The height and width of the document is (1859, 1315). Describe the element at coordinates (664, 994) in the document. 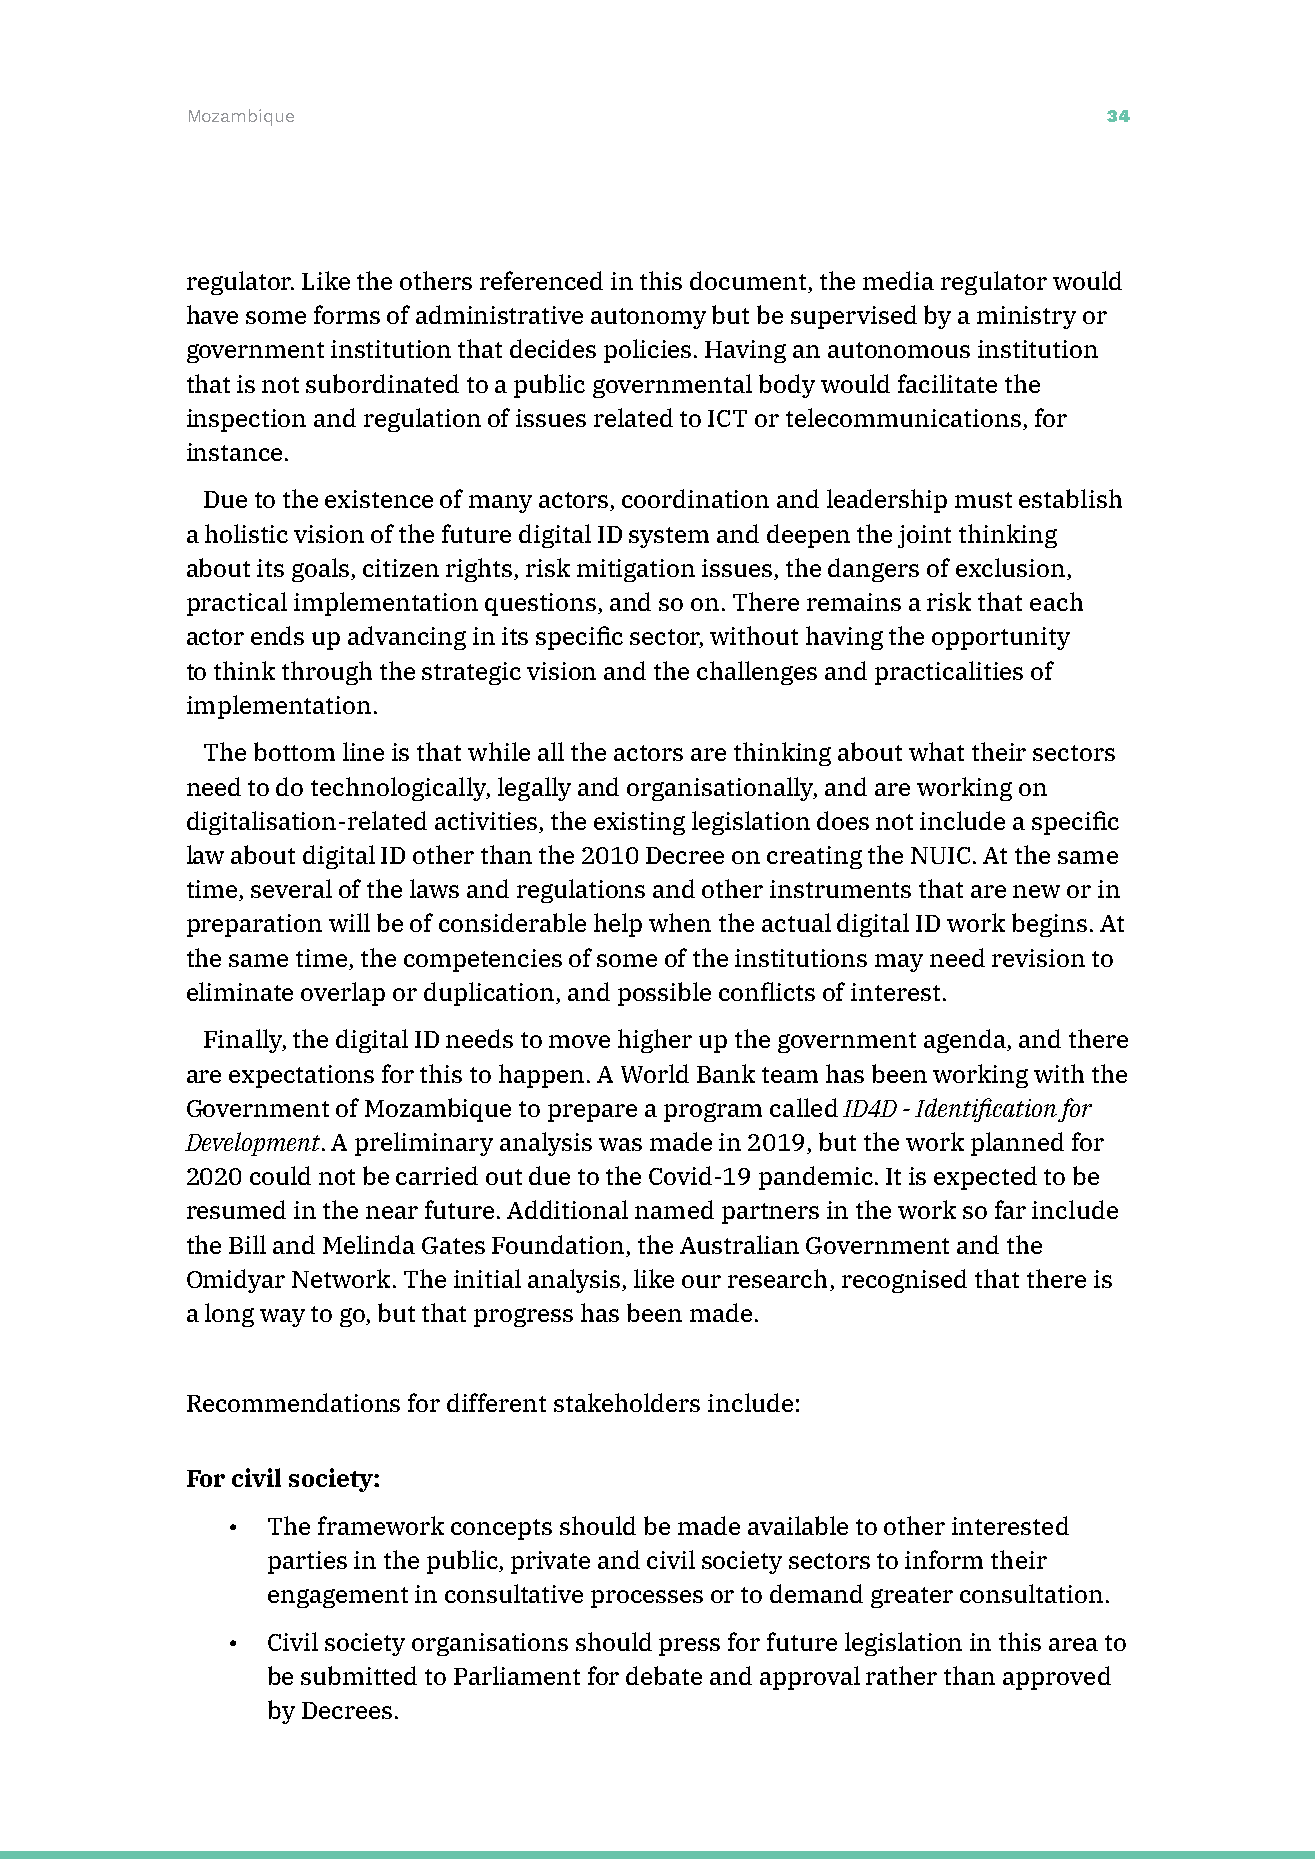

I see `possible` at that location.
